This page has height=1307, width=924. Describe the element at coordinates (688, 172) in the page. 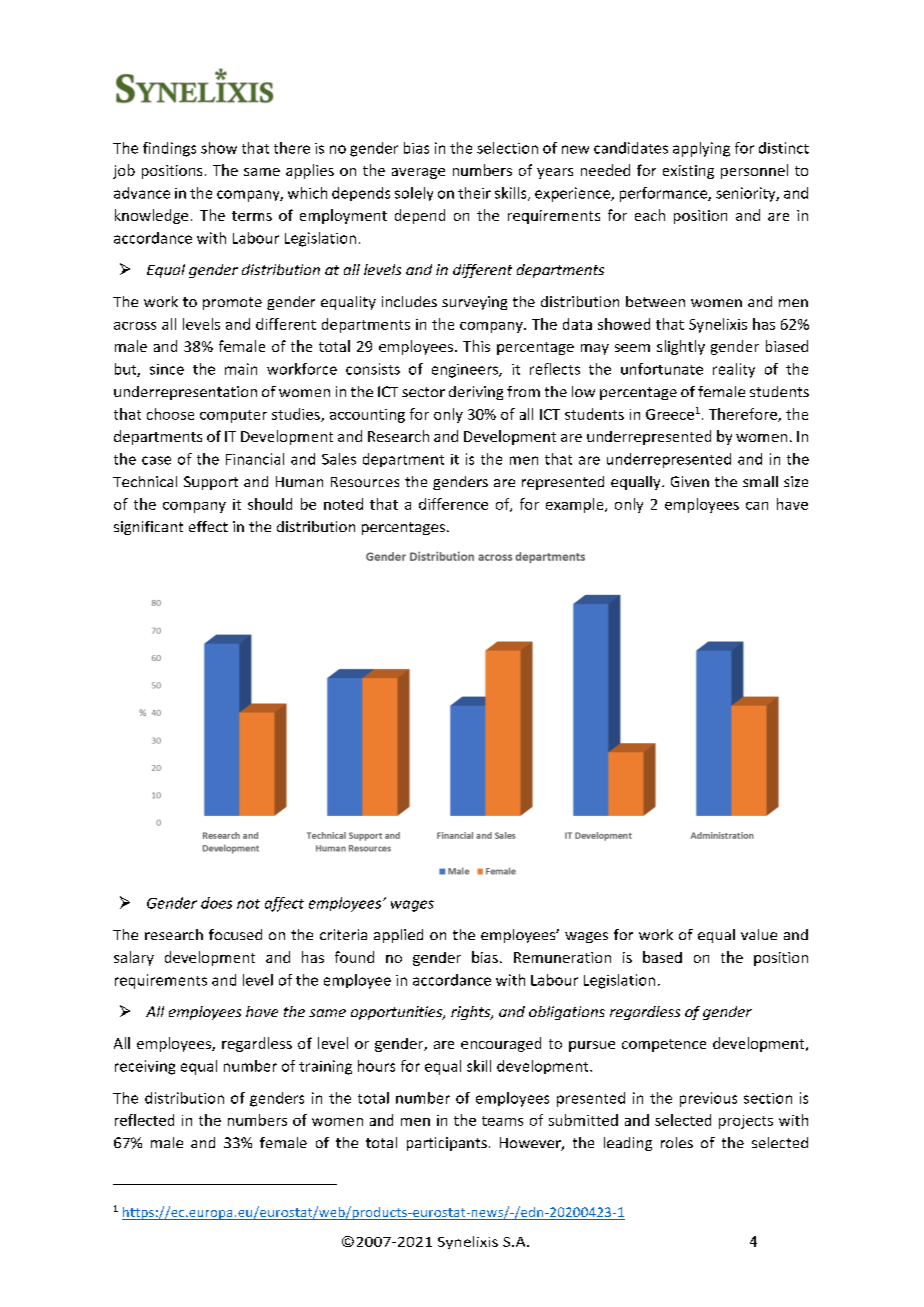

I see `existing` at that location.
